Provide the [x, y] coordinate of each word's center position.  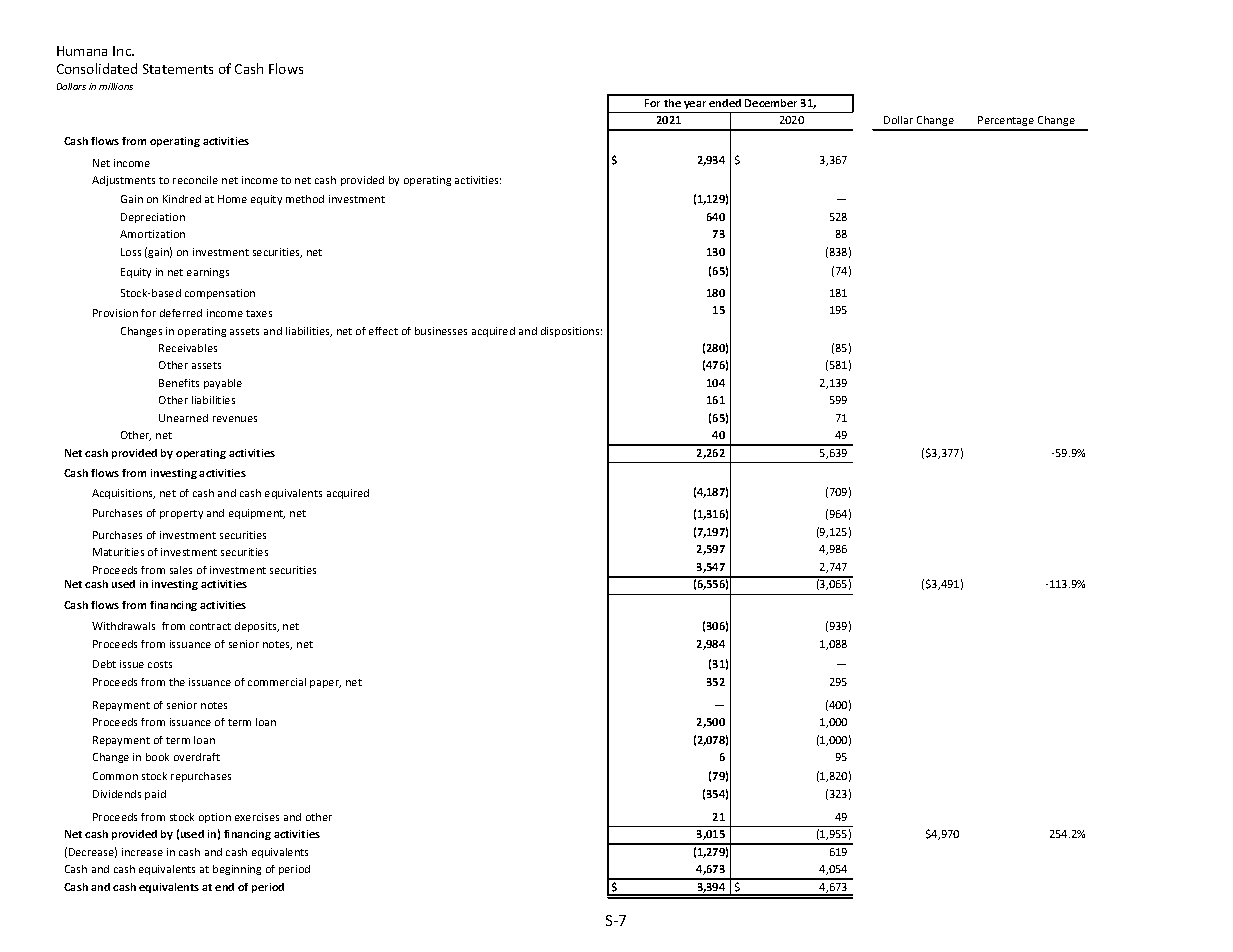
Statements [178, 69]
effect [383, 331]
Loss [131, 252]
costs [160, 664]
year [695, 105]
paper [325, 684]
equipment [257, 514]
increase [142, 852]
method [305, 199]
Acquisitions [123, 494]
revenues [235, 419]
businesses [441, 331]
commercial [277, 682]
